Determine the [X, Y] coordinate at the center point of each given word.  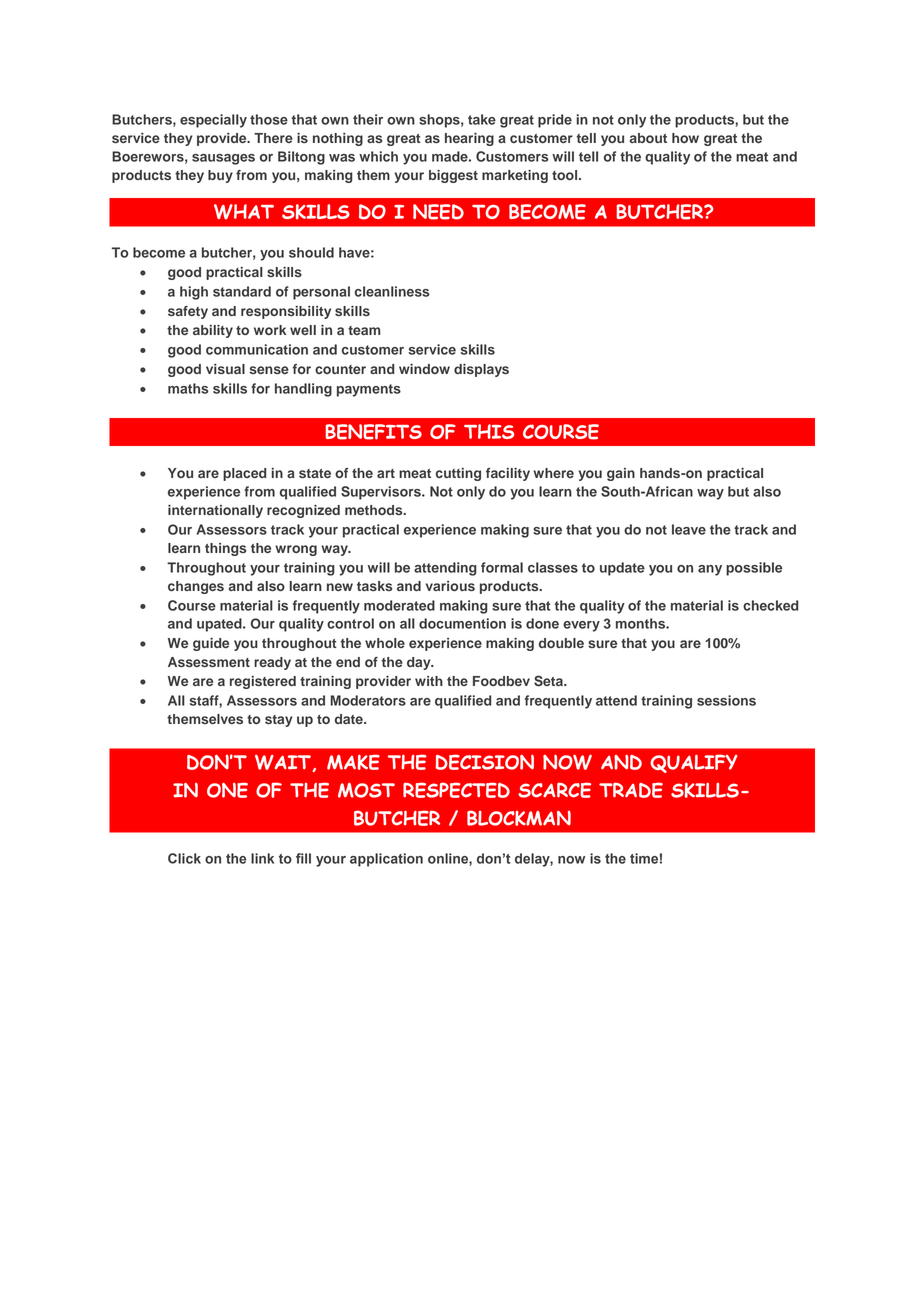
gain [621, 474]
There [273, 138]
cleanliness [392, 291]
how [685, 138]
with [429, 681]
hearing [469, 139]
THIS [489, 431]
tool [566, 175]
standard [242, 291]
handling [303, 390]
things [225, 549]
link [262, 858]
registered [263, 682]
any [710, 570]
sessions [726, 700]
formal [502, 567]
